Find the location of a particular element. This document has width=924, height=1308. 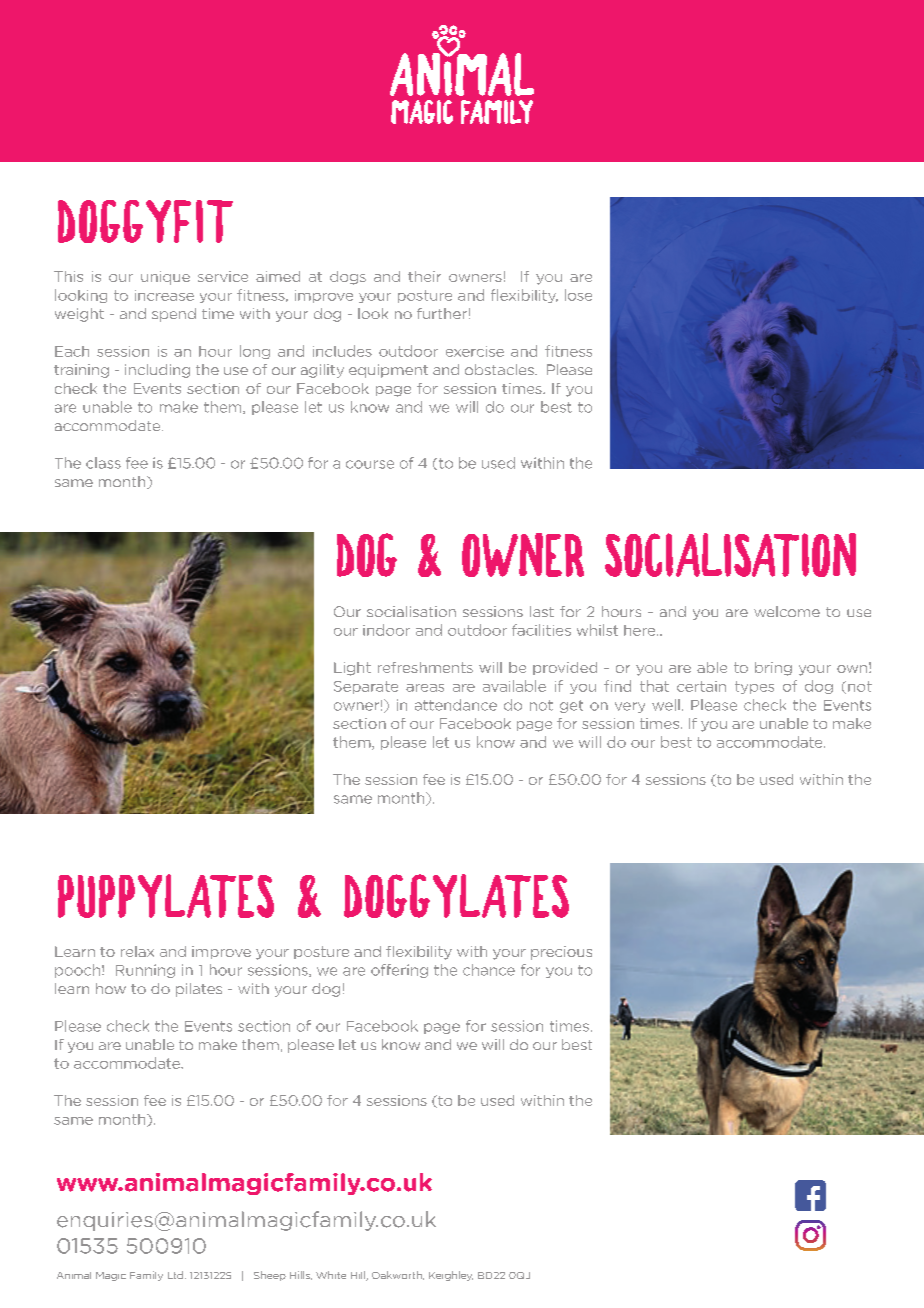

indoor is located at coordinates (386, 630).
